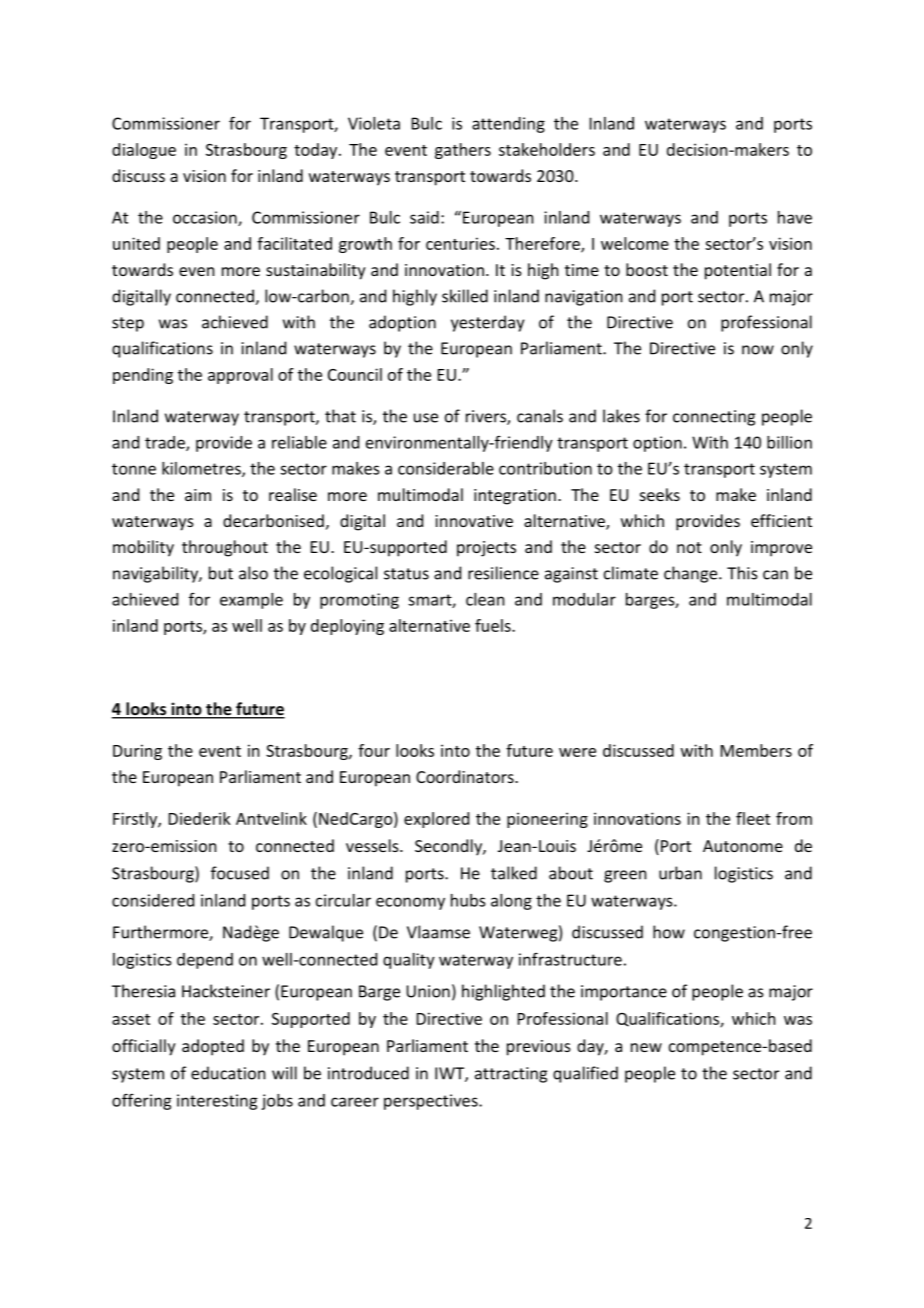 This page has width=924, height=1308. Describe the element at coordinates (251, 601) in the page. I see `example` at that location.
